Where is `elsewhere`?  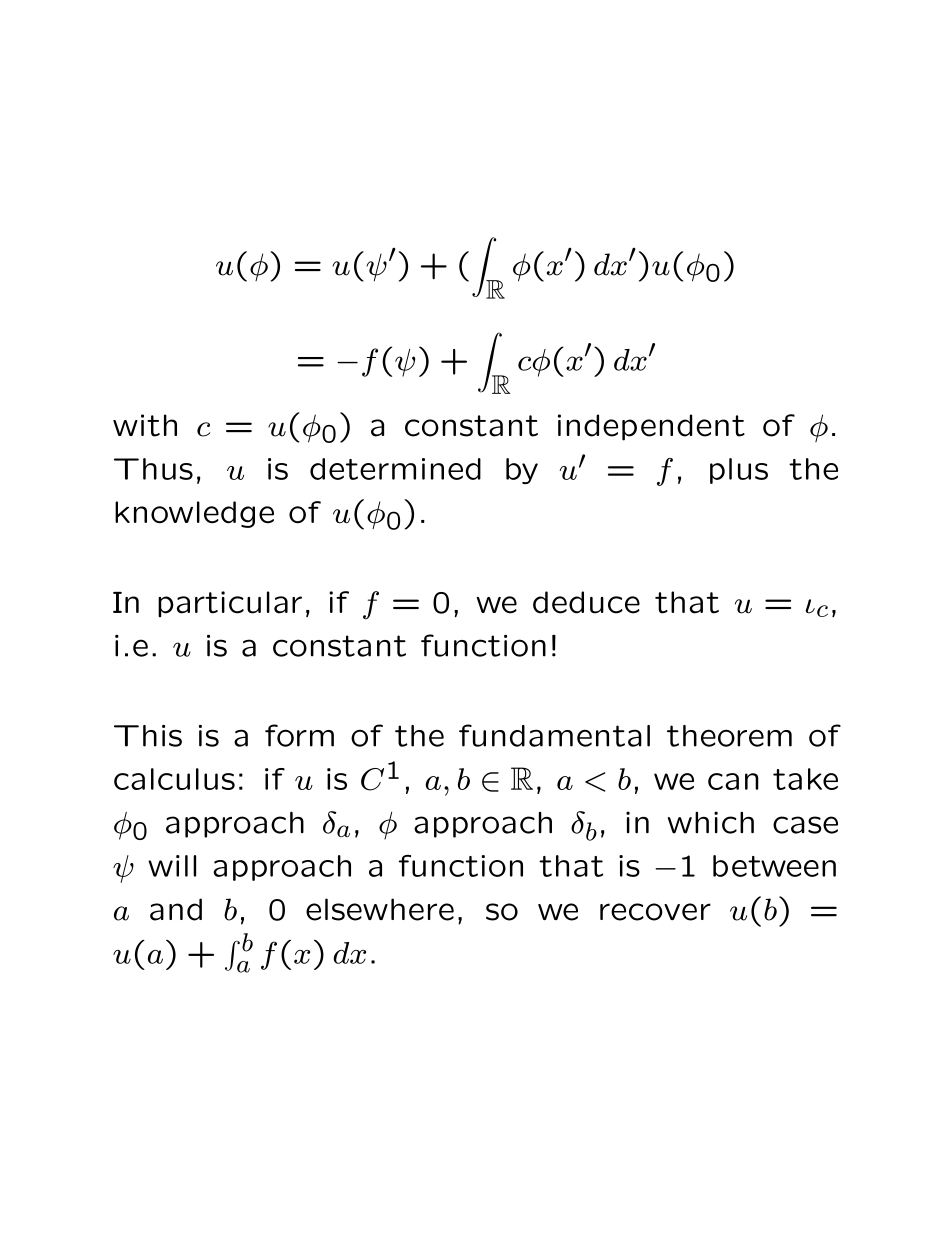 elsewhere is located at coordinates (380, 909).
